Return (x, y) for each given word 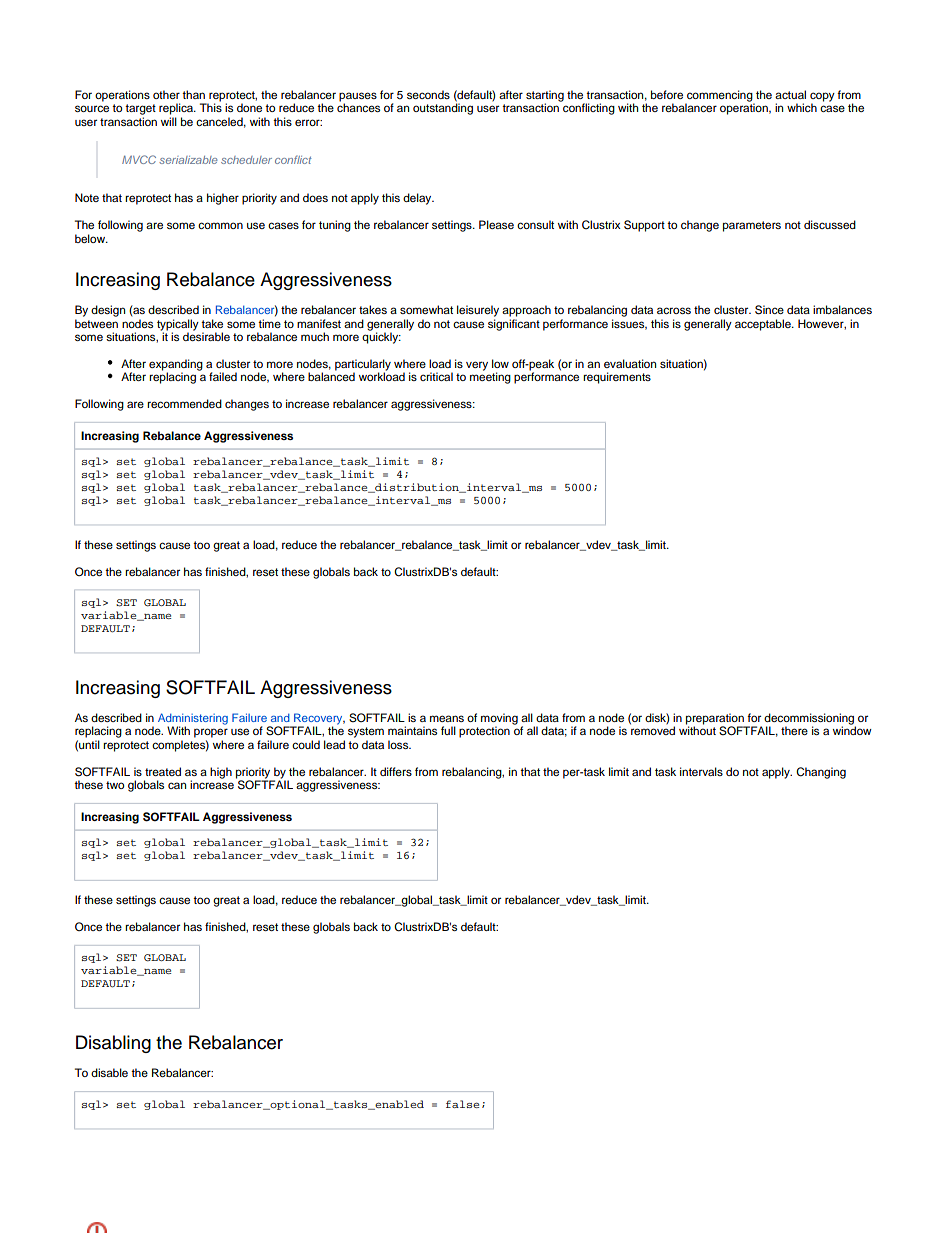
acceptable (764, 325)
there (794, 730)
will (169, 121)
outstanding (443, 108)
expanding (176, 366)
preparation (716, 720)
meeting (490, 377)
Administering (193, 720)
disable (109, 1072)
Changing (821, 773)
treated (163, 771)
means (447, 718)
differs (396, 771)
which (802, 107)
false (462, 1104)
